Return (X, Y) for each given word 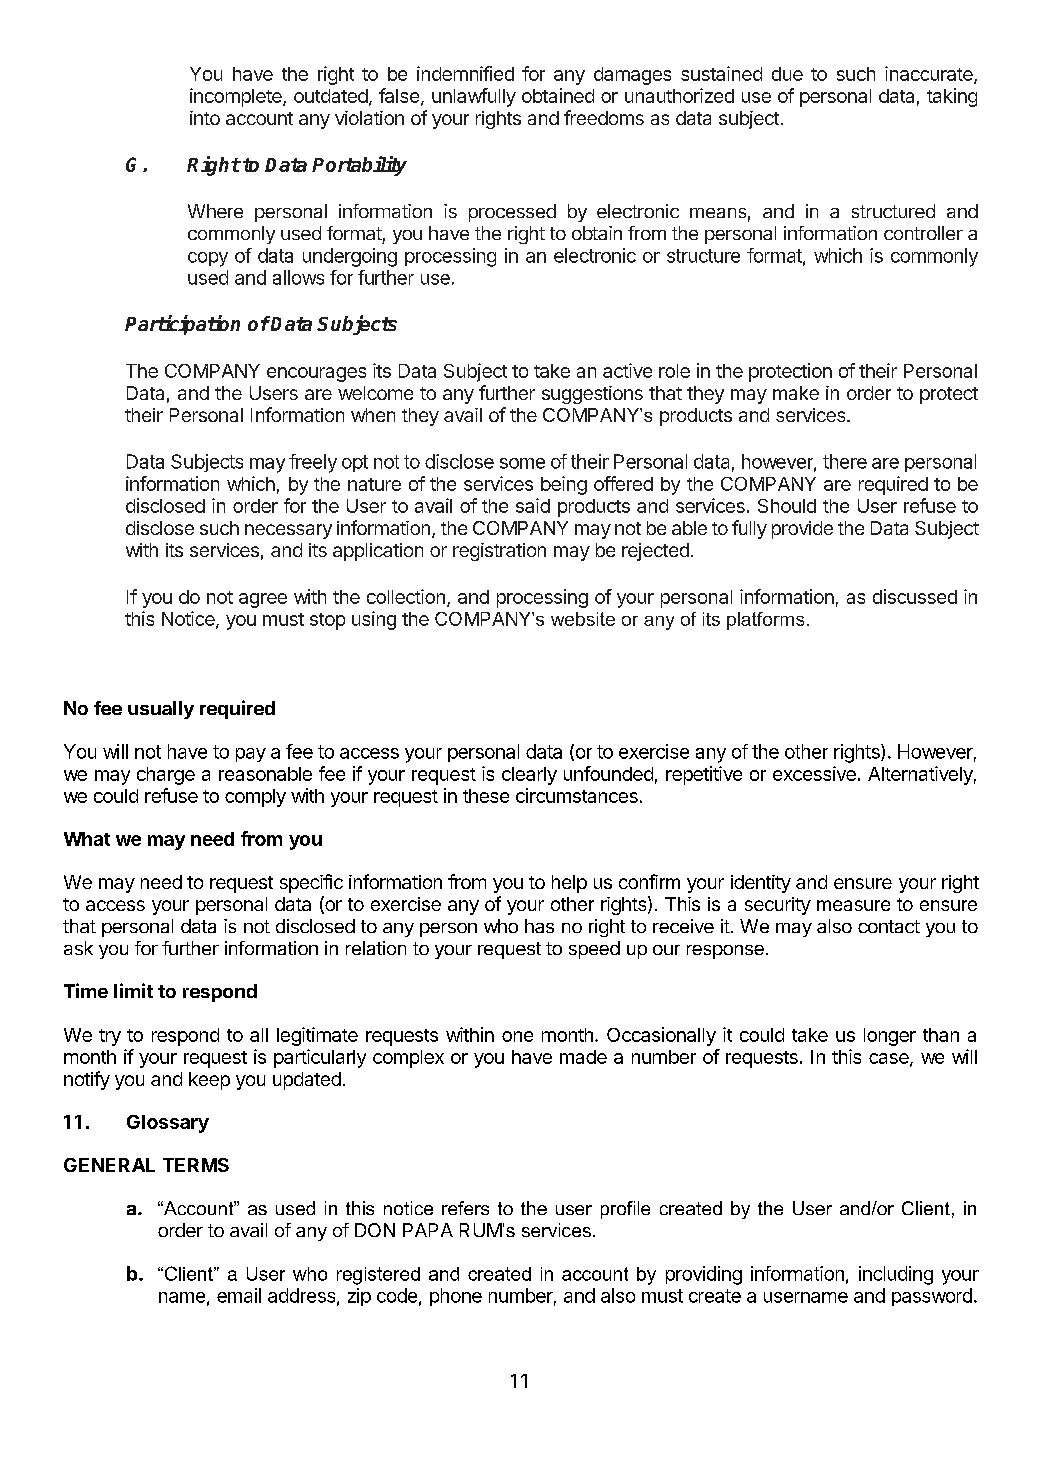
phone (456, 1297)
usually (161, 710)
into (205, 118)
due (787, 74)
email (239, 1295)
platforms (765, 621)
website (583, 619)
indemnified (465, 73)
